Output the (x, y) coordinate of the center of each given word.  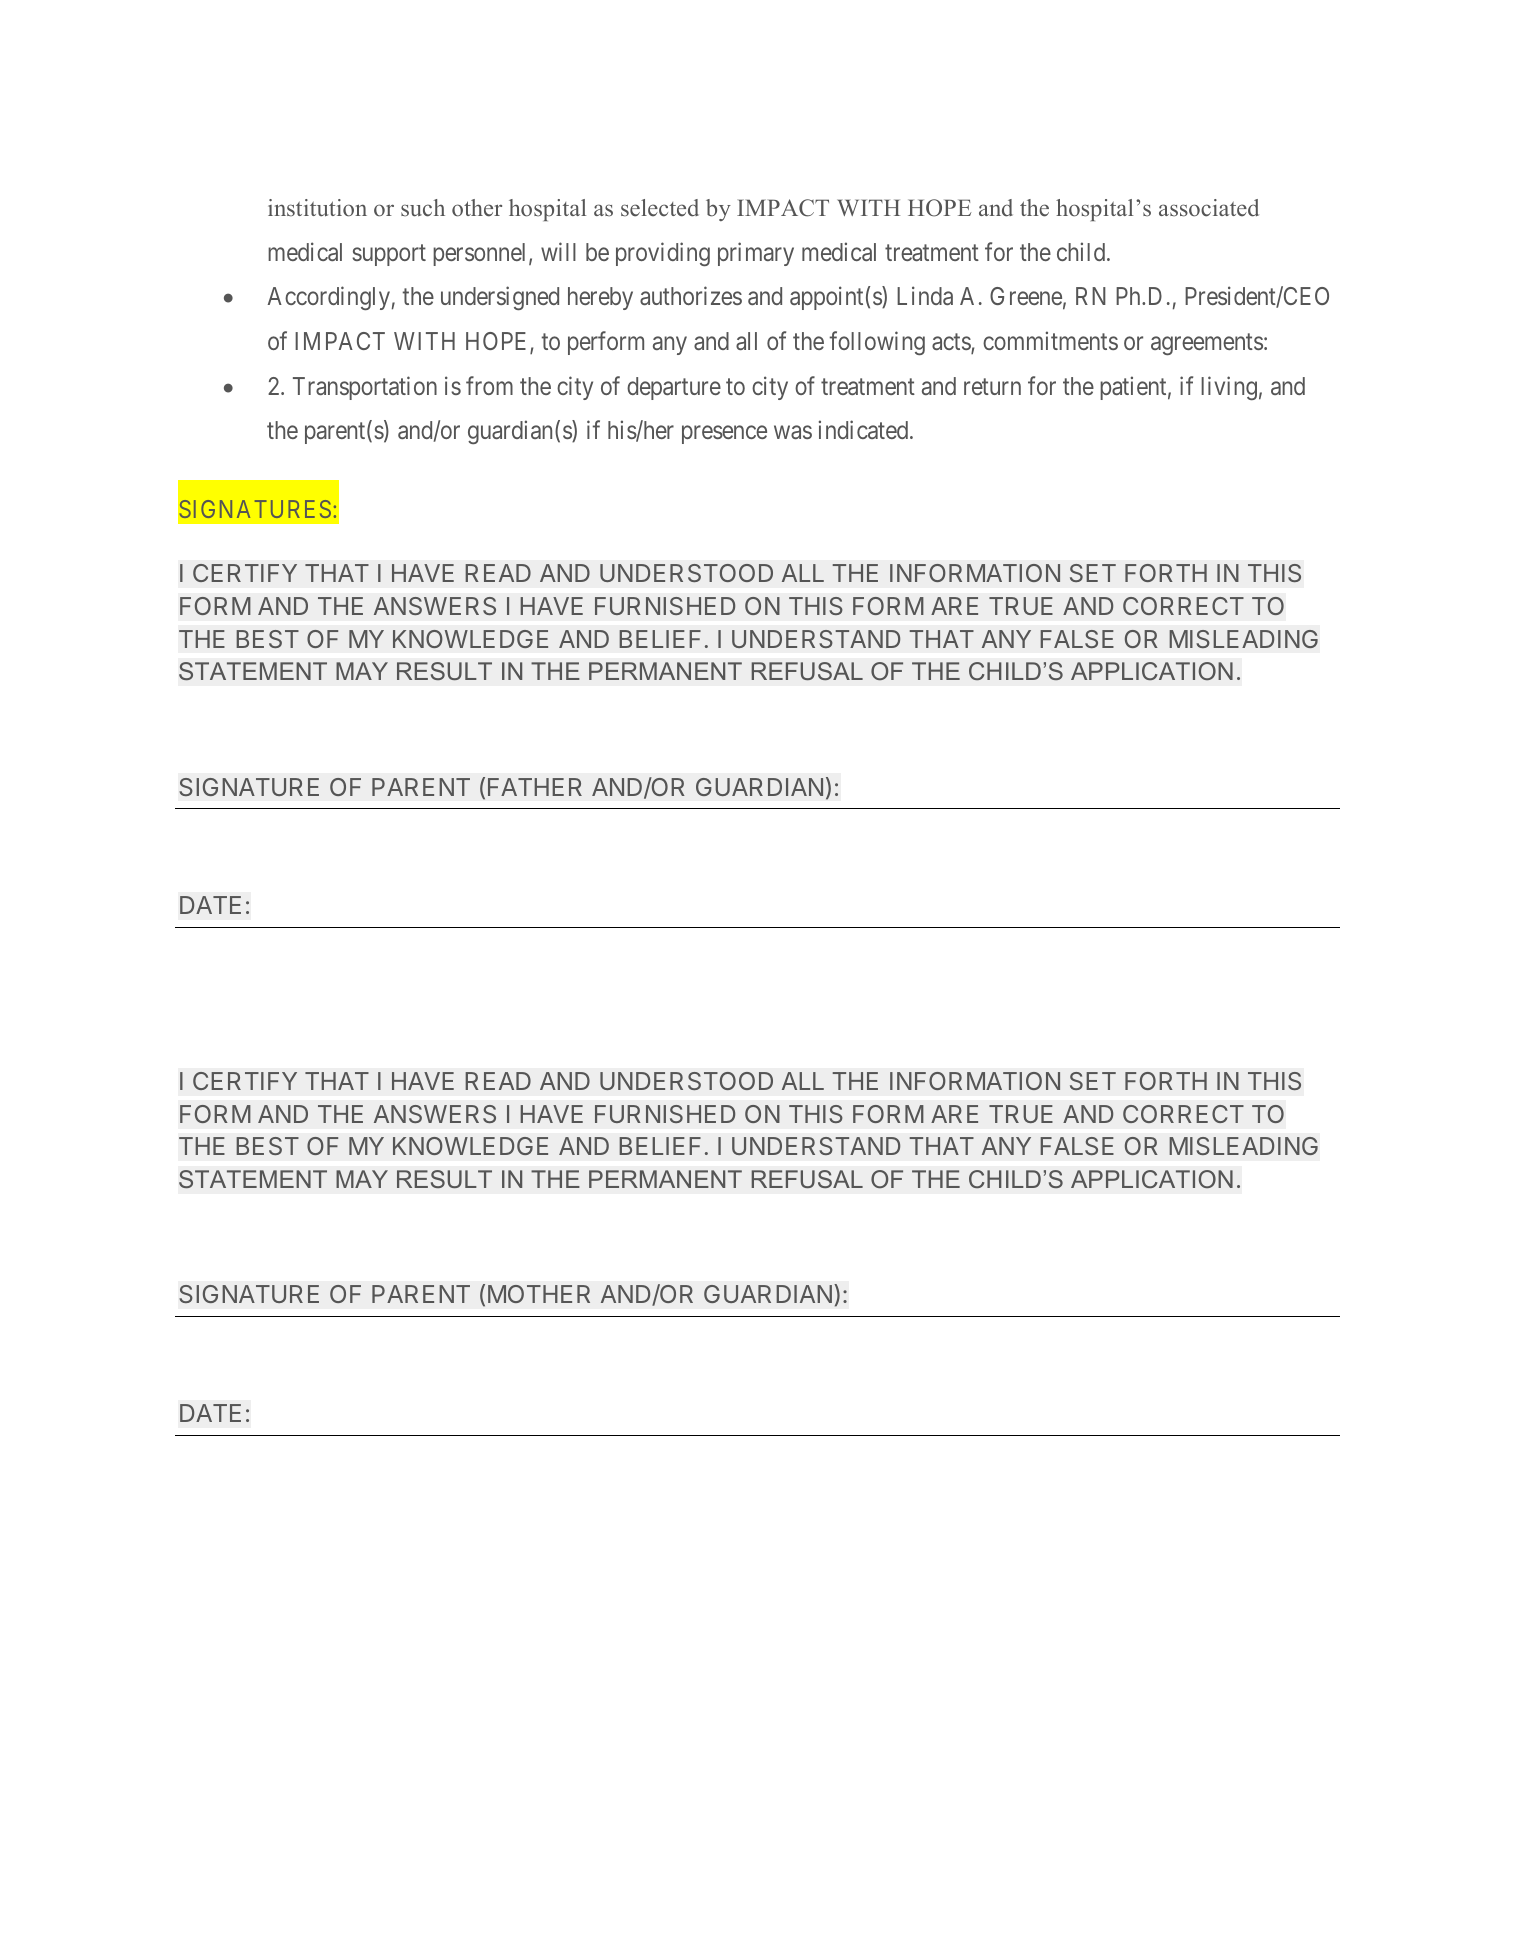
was (793, 432)
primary (756, 254)
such (423, 208)
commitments (1050, 340)
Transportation (365, 388)
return (992, 386)
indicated (865, 429)
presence (724, 434)
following (877, 343)
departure (674, 388)
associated (1209, 208)
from (489, 385)
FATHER (535, 787)
